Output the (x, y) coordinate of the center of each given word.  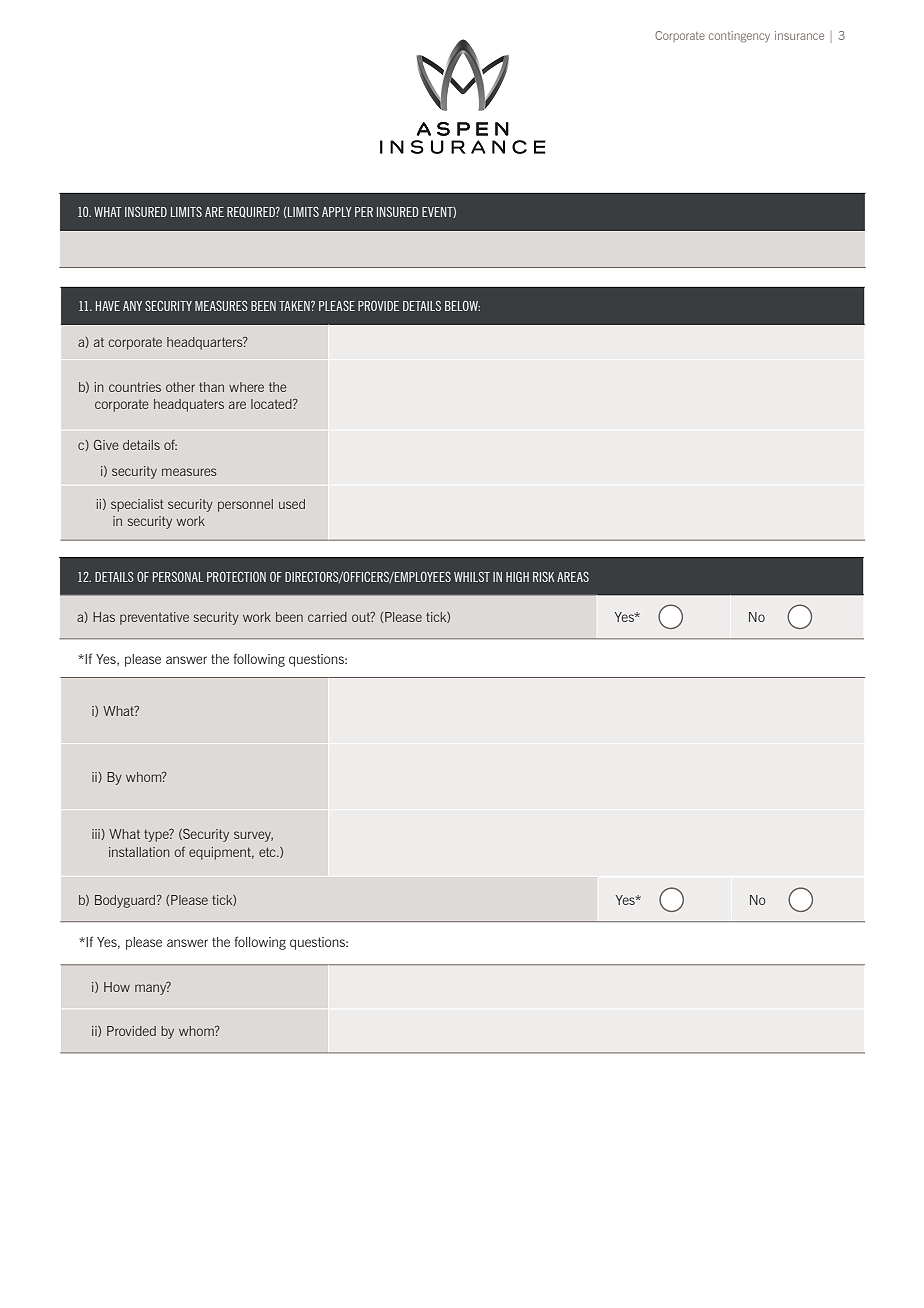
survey (253, 836)
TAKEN (295, 306)
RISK (543, 577)
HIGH (517, 577)
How (117, 987)
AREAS (573, 577)
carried (327, 617)
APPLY (337, 212)
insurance (799, 35)
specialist (137, 505)
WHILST (472, 577)
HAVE (108, 306)
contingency (739, 36)
